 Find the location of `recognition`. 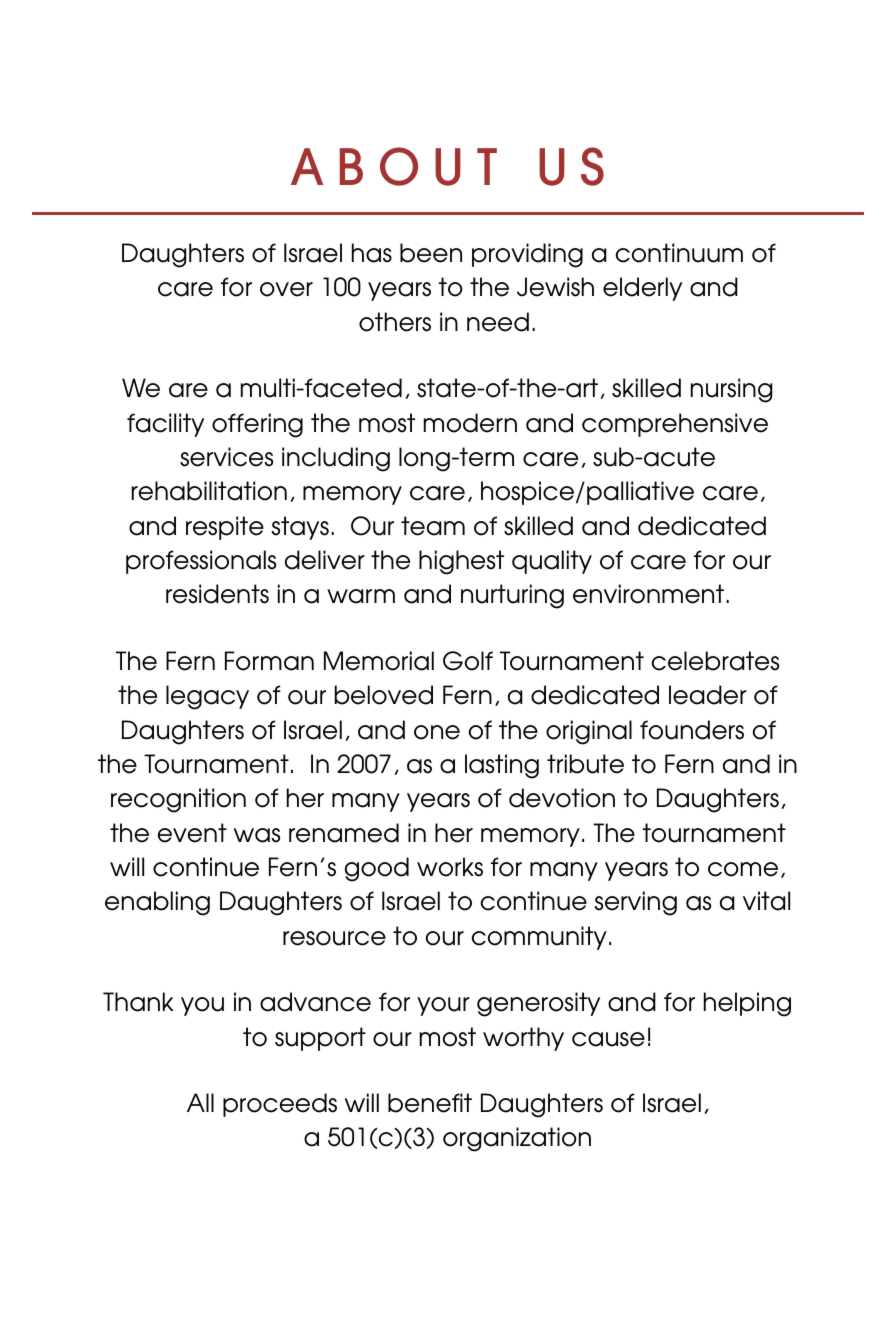

recognition is located at coordinates (178, 800).
